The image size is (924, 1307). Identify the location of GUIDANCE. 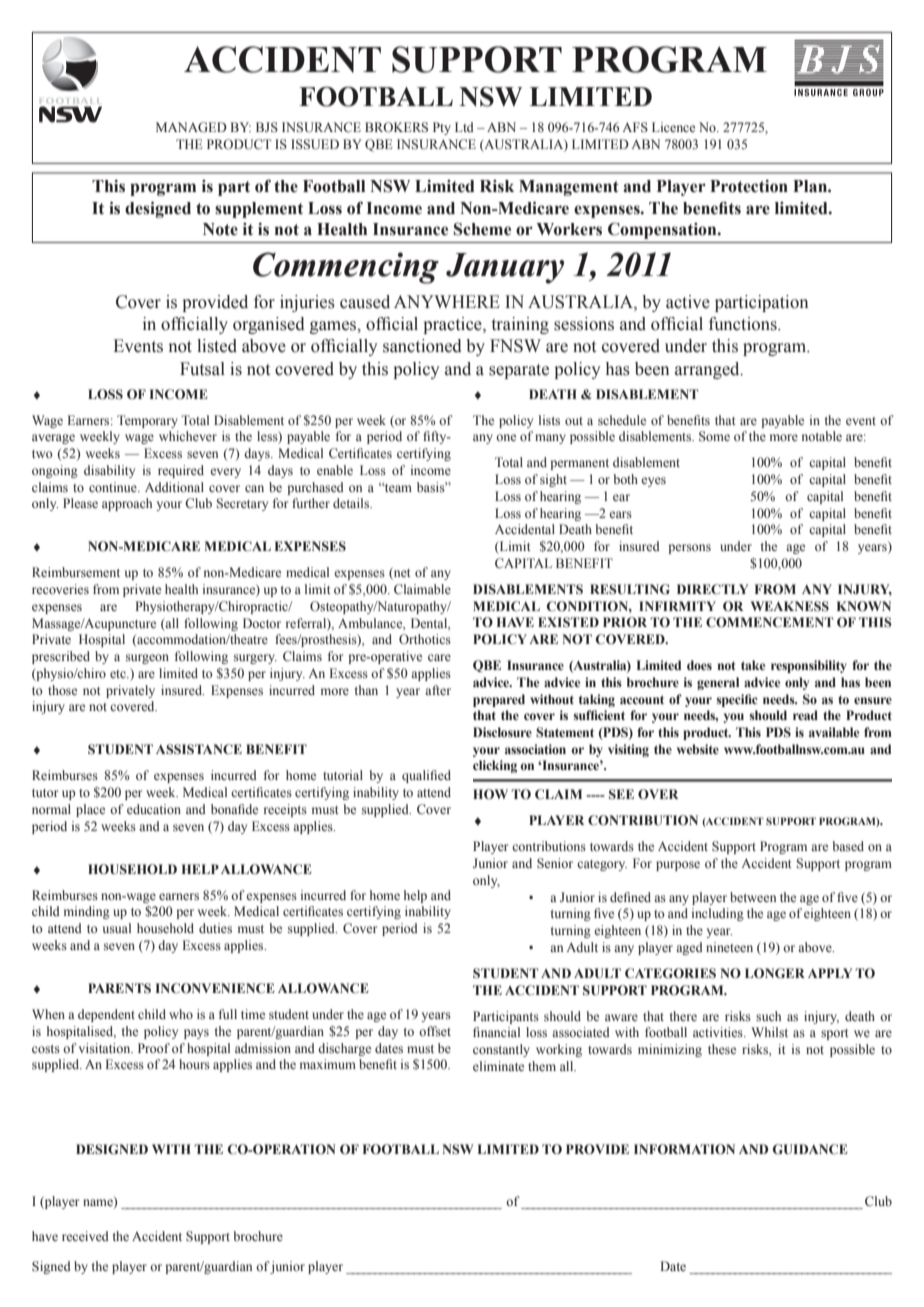
(810, 1149).
